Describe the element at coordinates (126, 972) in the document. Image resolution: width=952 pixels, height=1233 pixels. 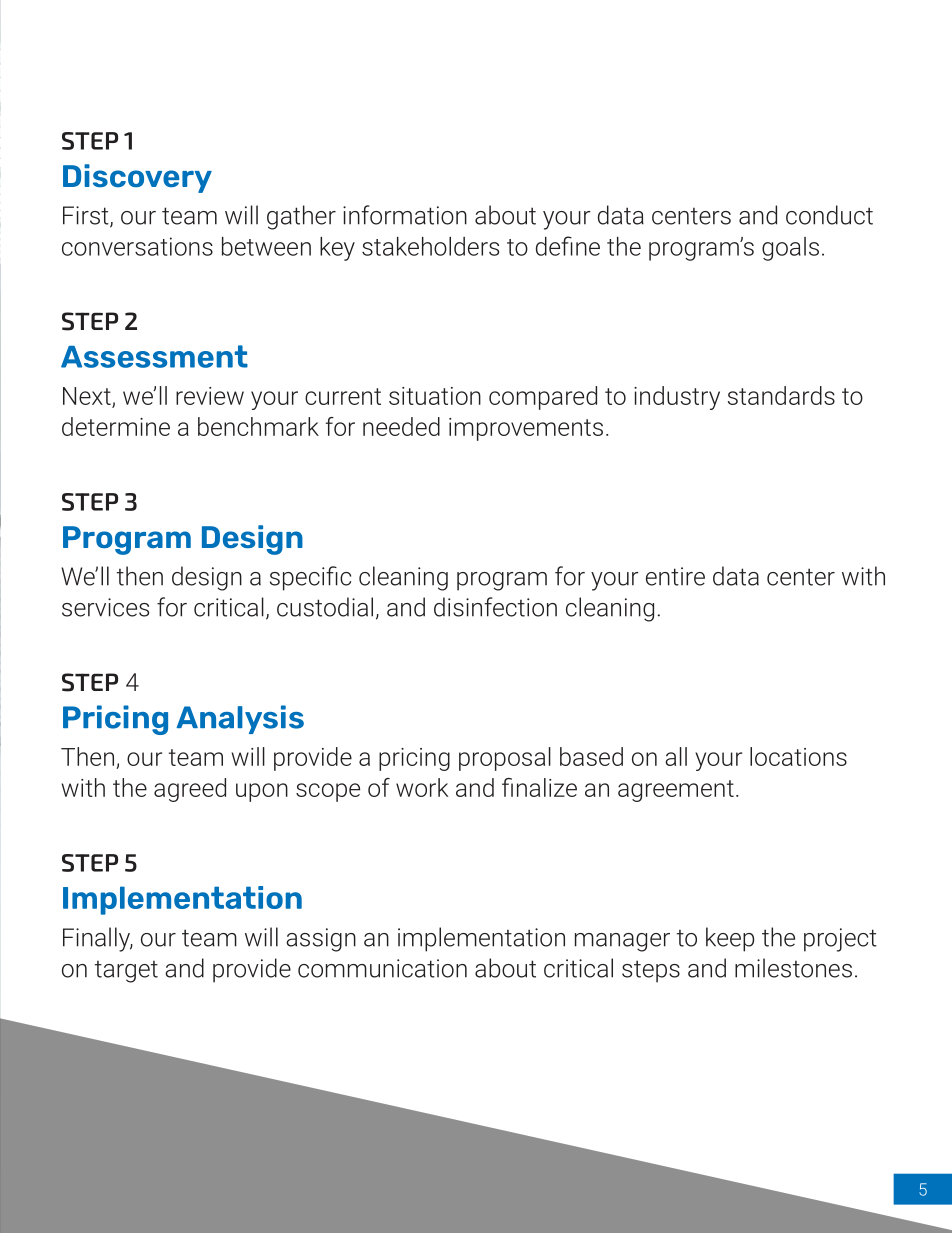
I see `target` at that location.
